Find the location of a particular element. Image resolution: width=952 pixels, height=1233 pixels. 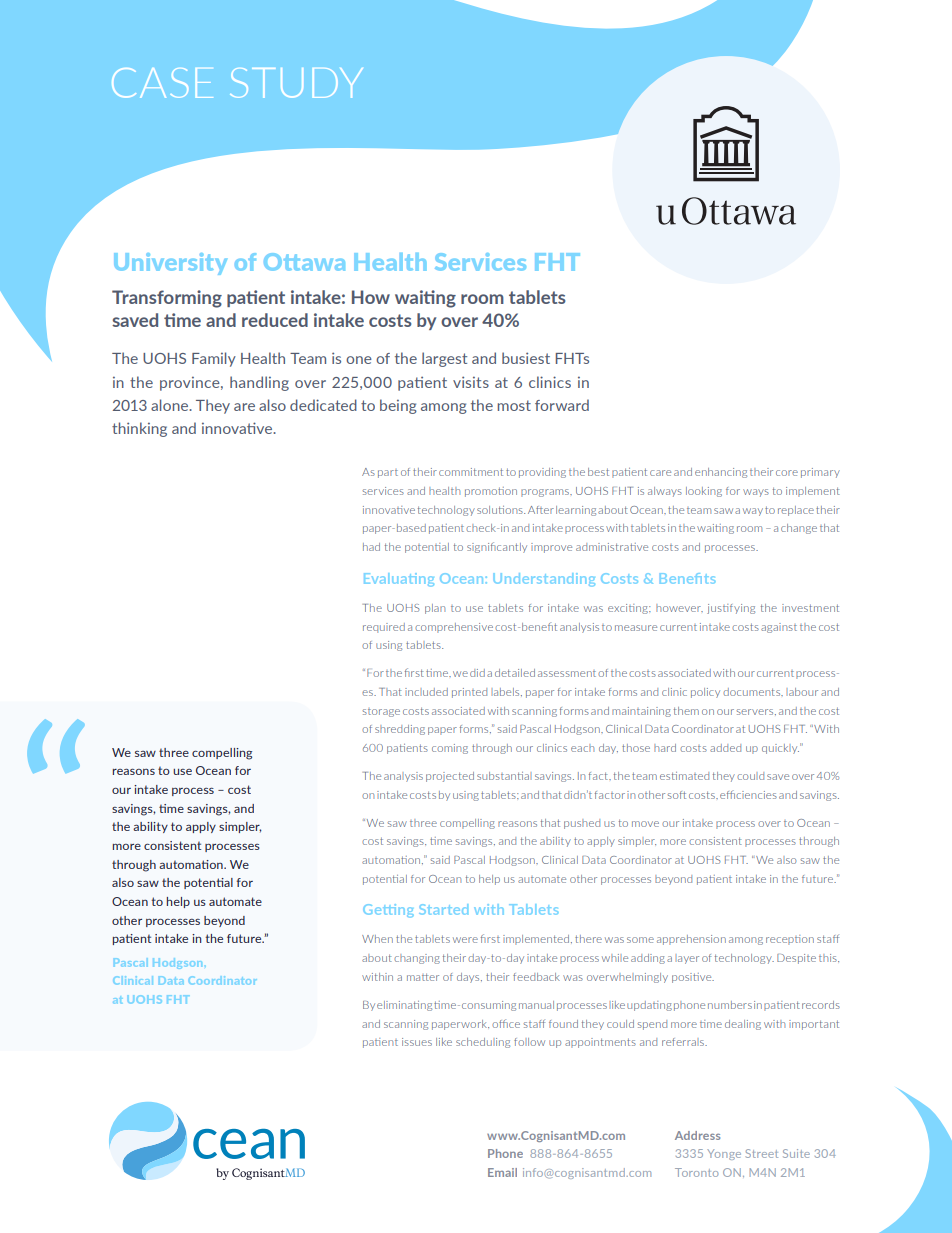

justifying is located at coordinates (731, 609).
